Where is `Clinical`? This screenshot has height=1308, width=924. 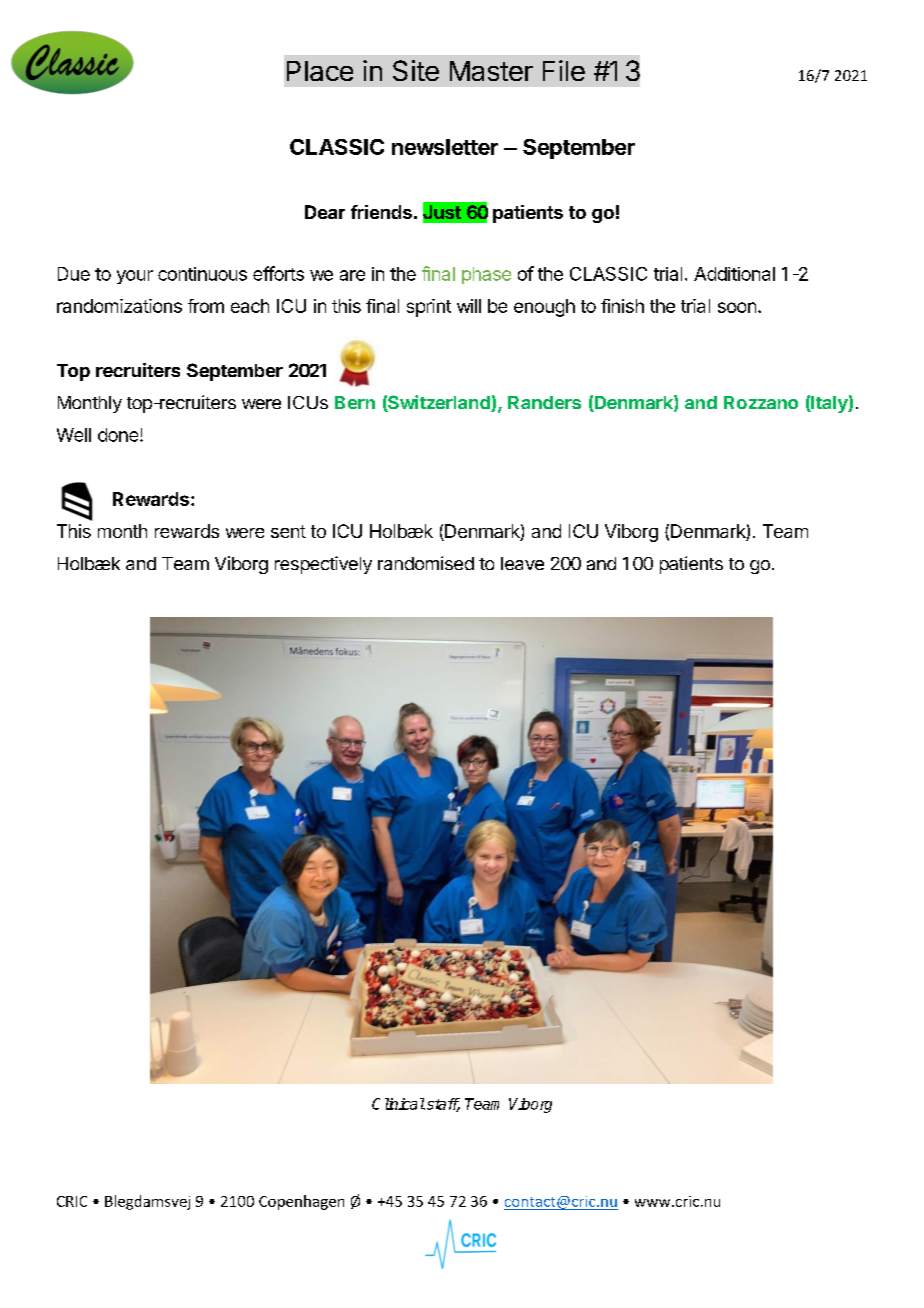
Clinical is located at coordinates (398, 1104).
